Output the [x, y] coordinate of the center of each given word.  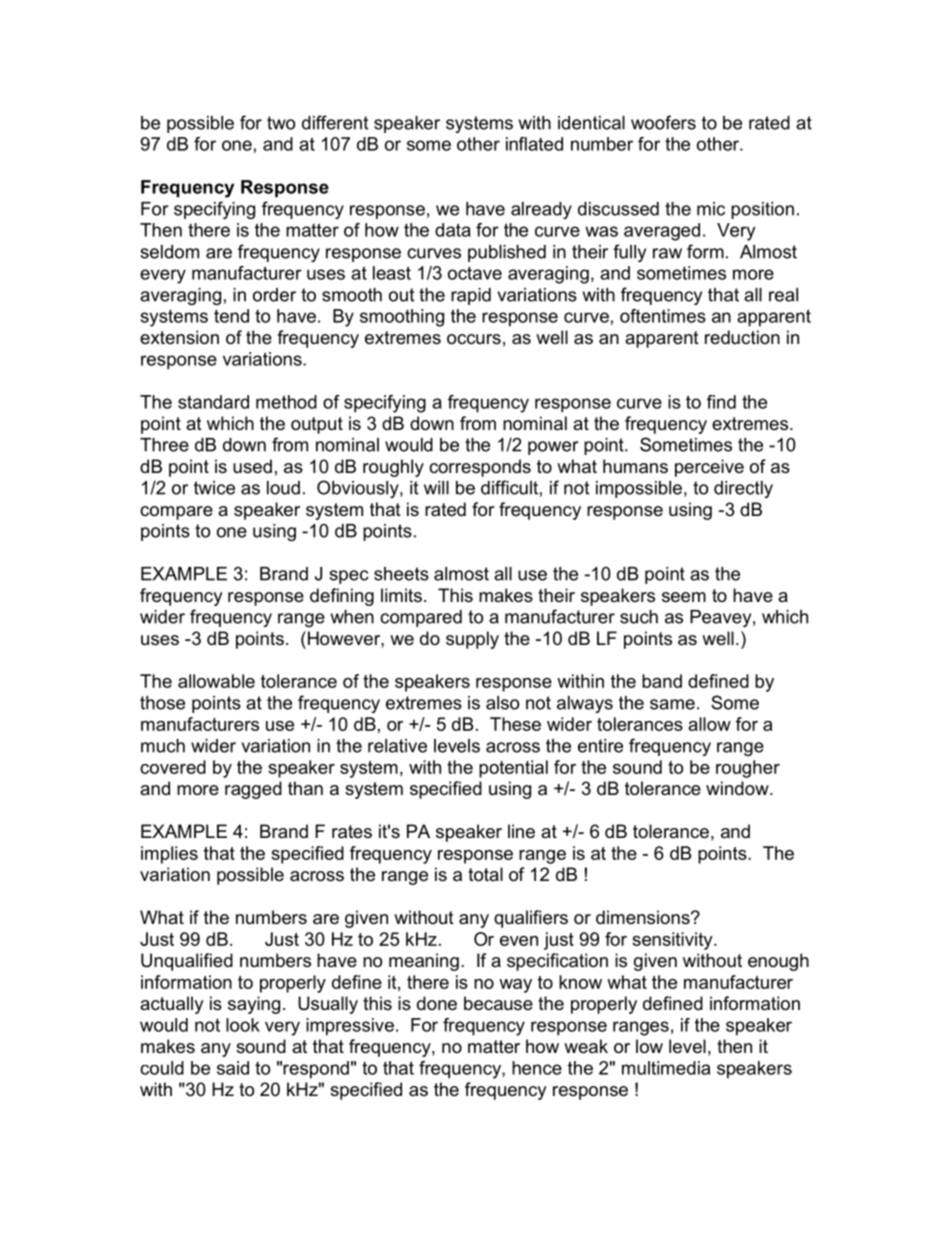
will [436, 488]
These [515, 724]
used [252, 466]
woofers [663, 122]
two [281, 123]
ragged [253, 790]
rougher [748, 769]
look [243, 1025]
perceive [709, 468]
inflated [534, 144]
